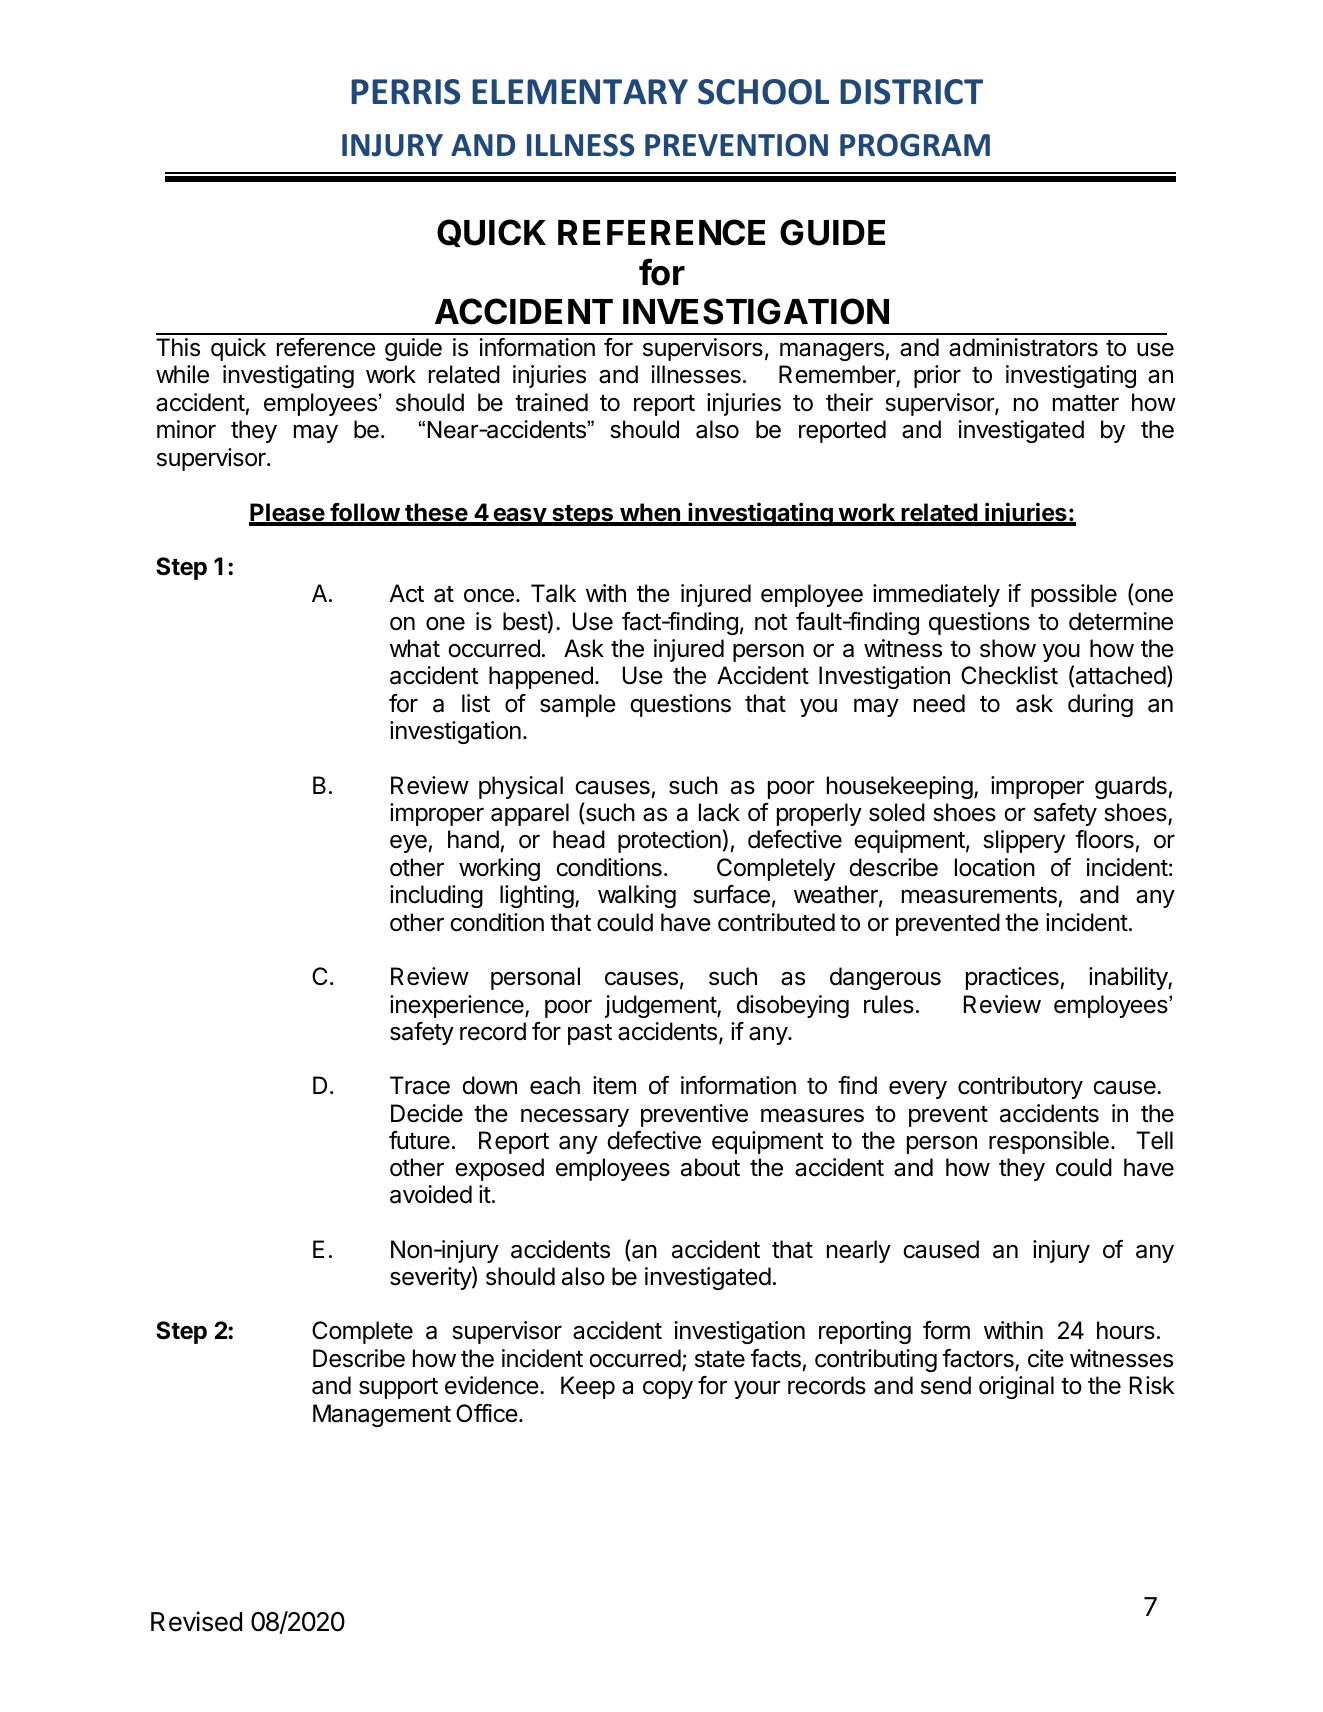 The width and height of the screenshot is (1323, 1712). What do you see at coordinates (763, 92) in the screenshot?
I see `SCHOOL` at bounding box center [763, 92].
